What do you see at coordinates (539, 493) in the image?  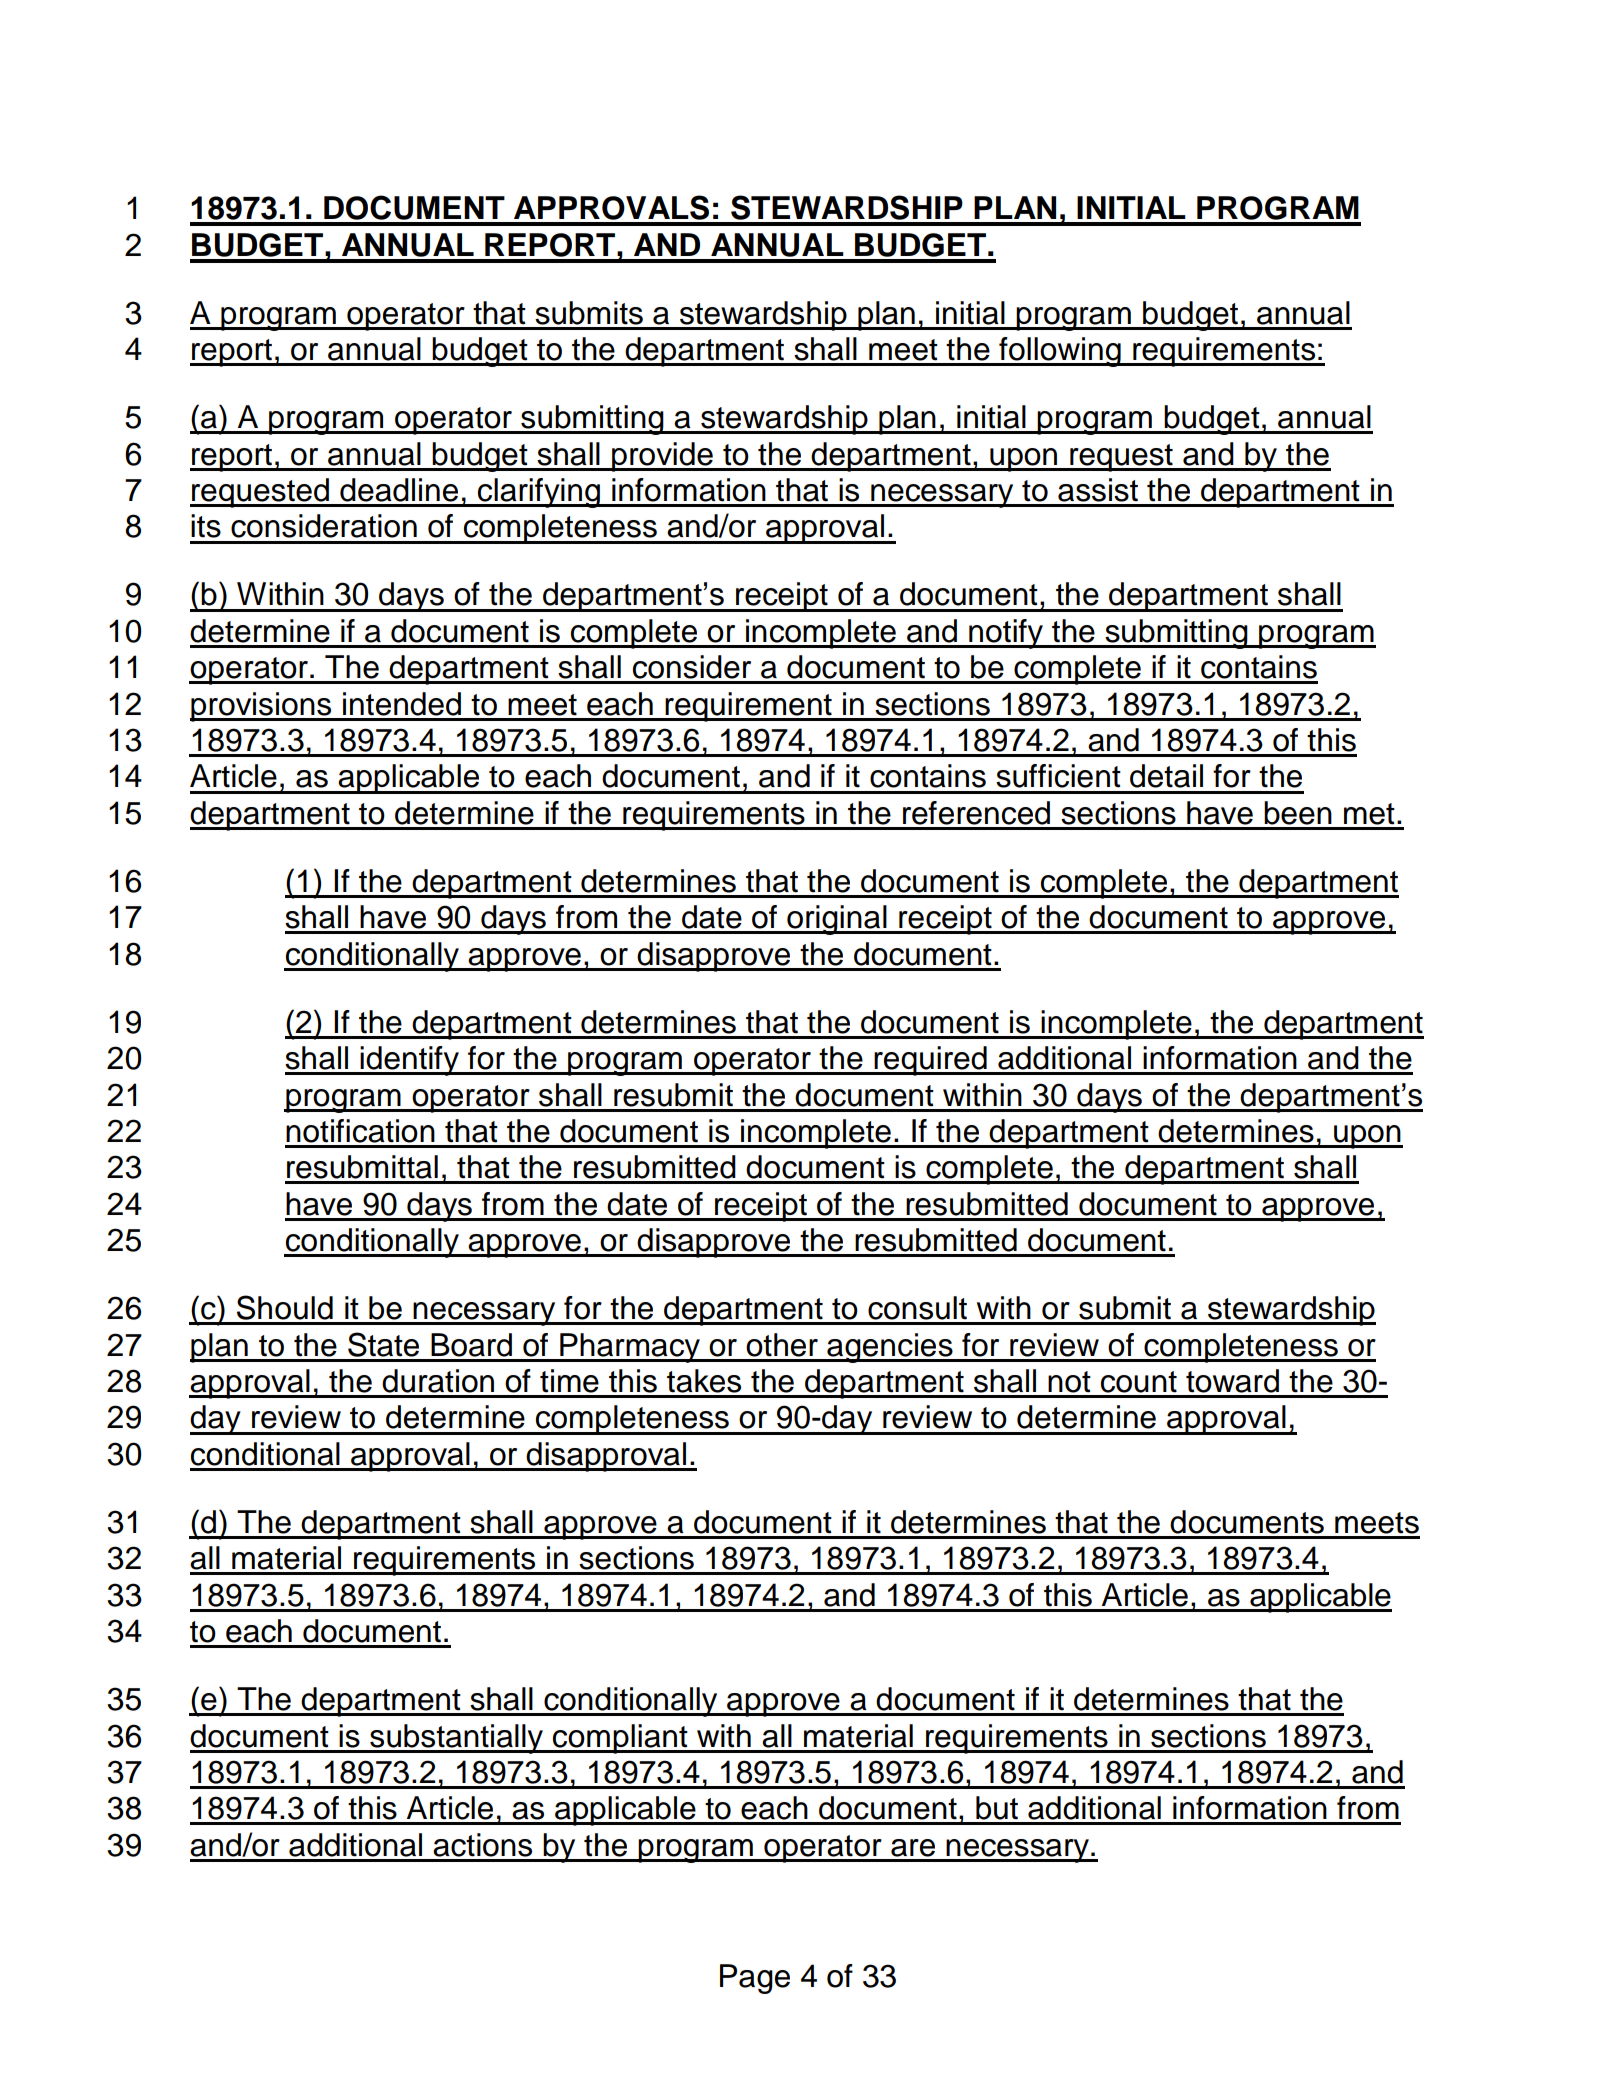 I see `clarifying` at bounding box center [539, 493].
